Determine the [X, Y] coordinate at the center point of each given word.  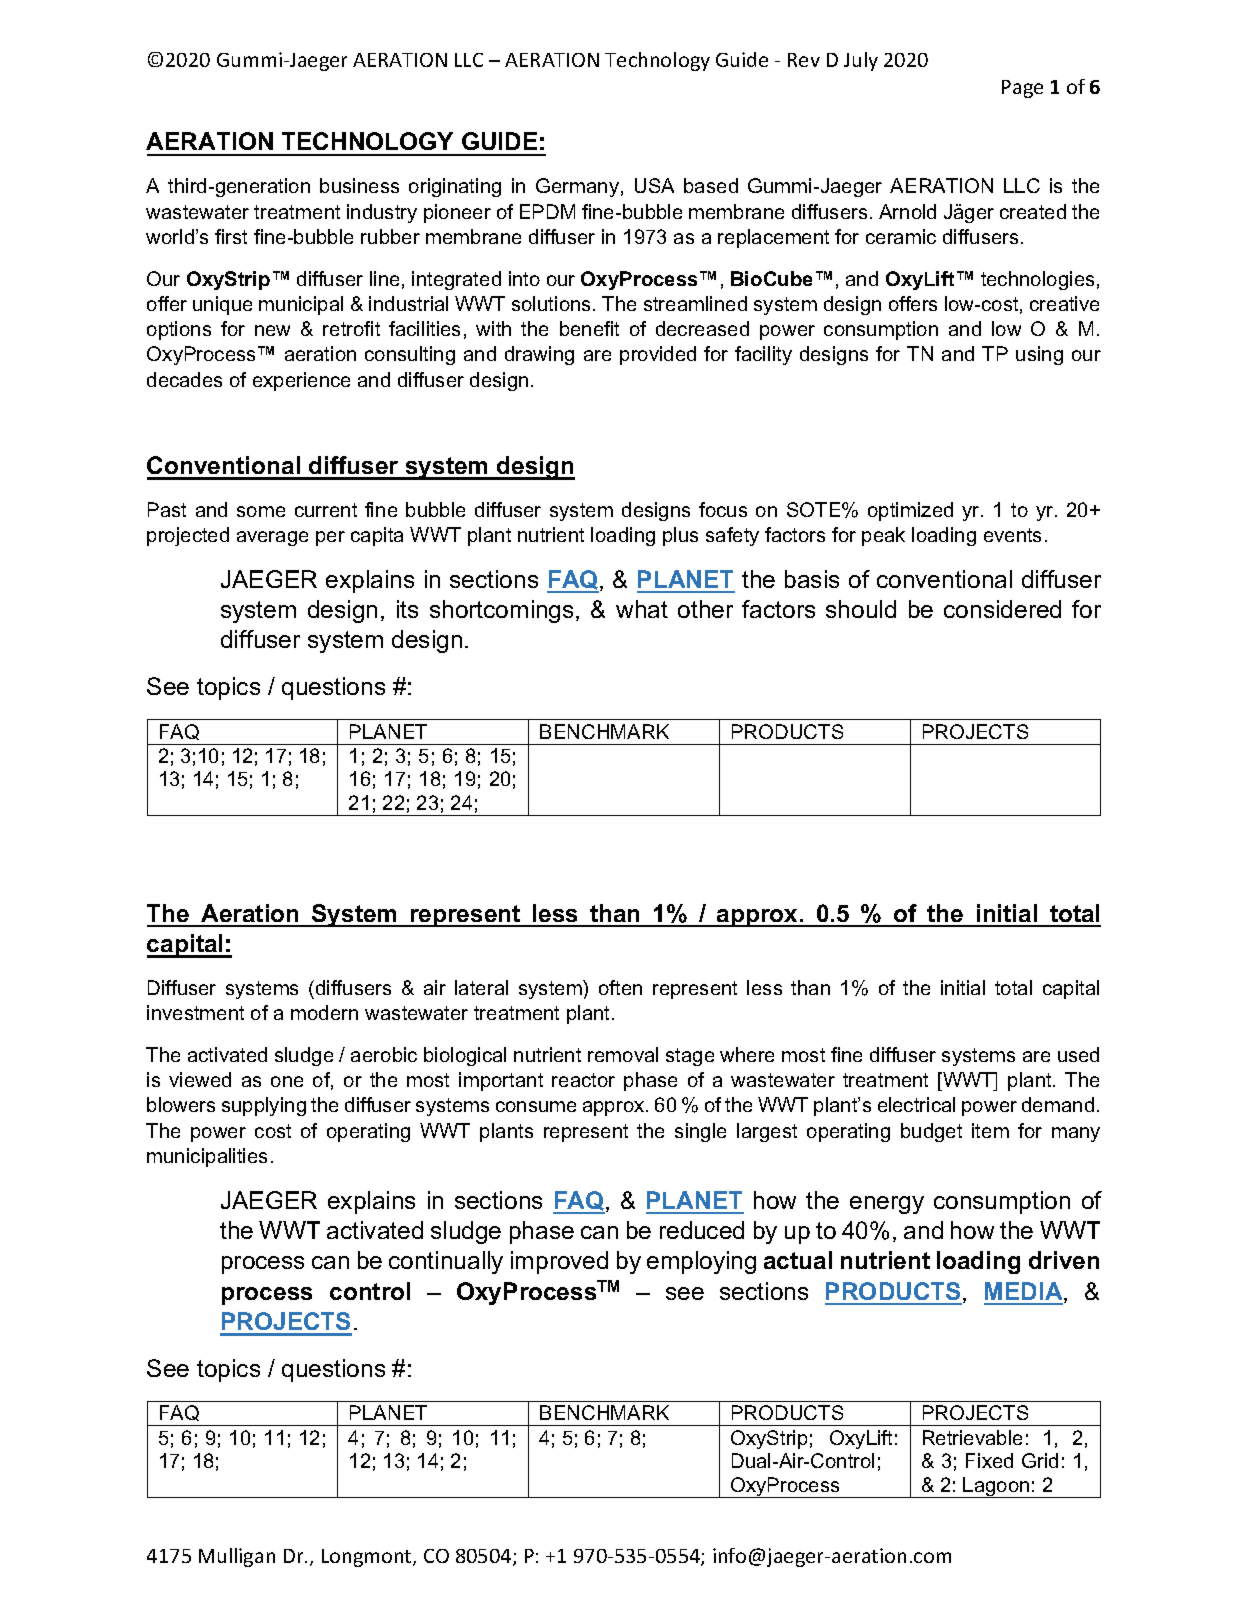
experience [301, 381]
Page [1022, 89]
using [1039, 355]
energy [887, 1205]
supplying [264, 1106]
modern [324, 1012]
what [642, 609]
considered [1002, 609]
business [359, 185]
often [620, 987]
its [407, 609]
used [1078, 1054]
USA [654, 185]
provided [658, 355]
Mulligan [237, 1557]
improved [559, 1262]
